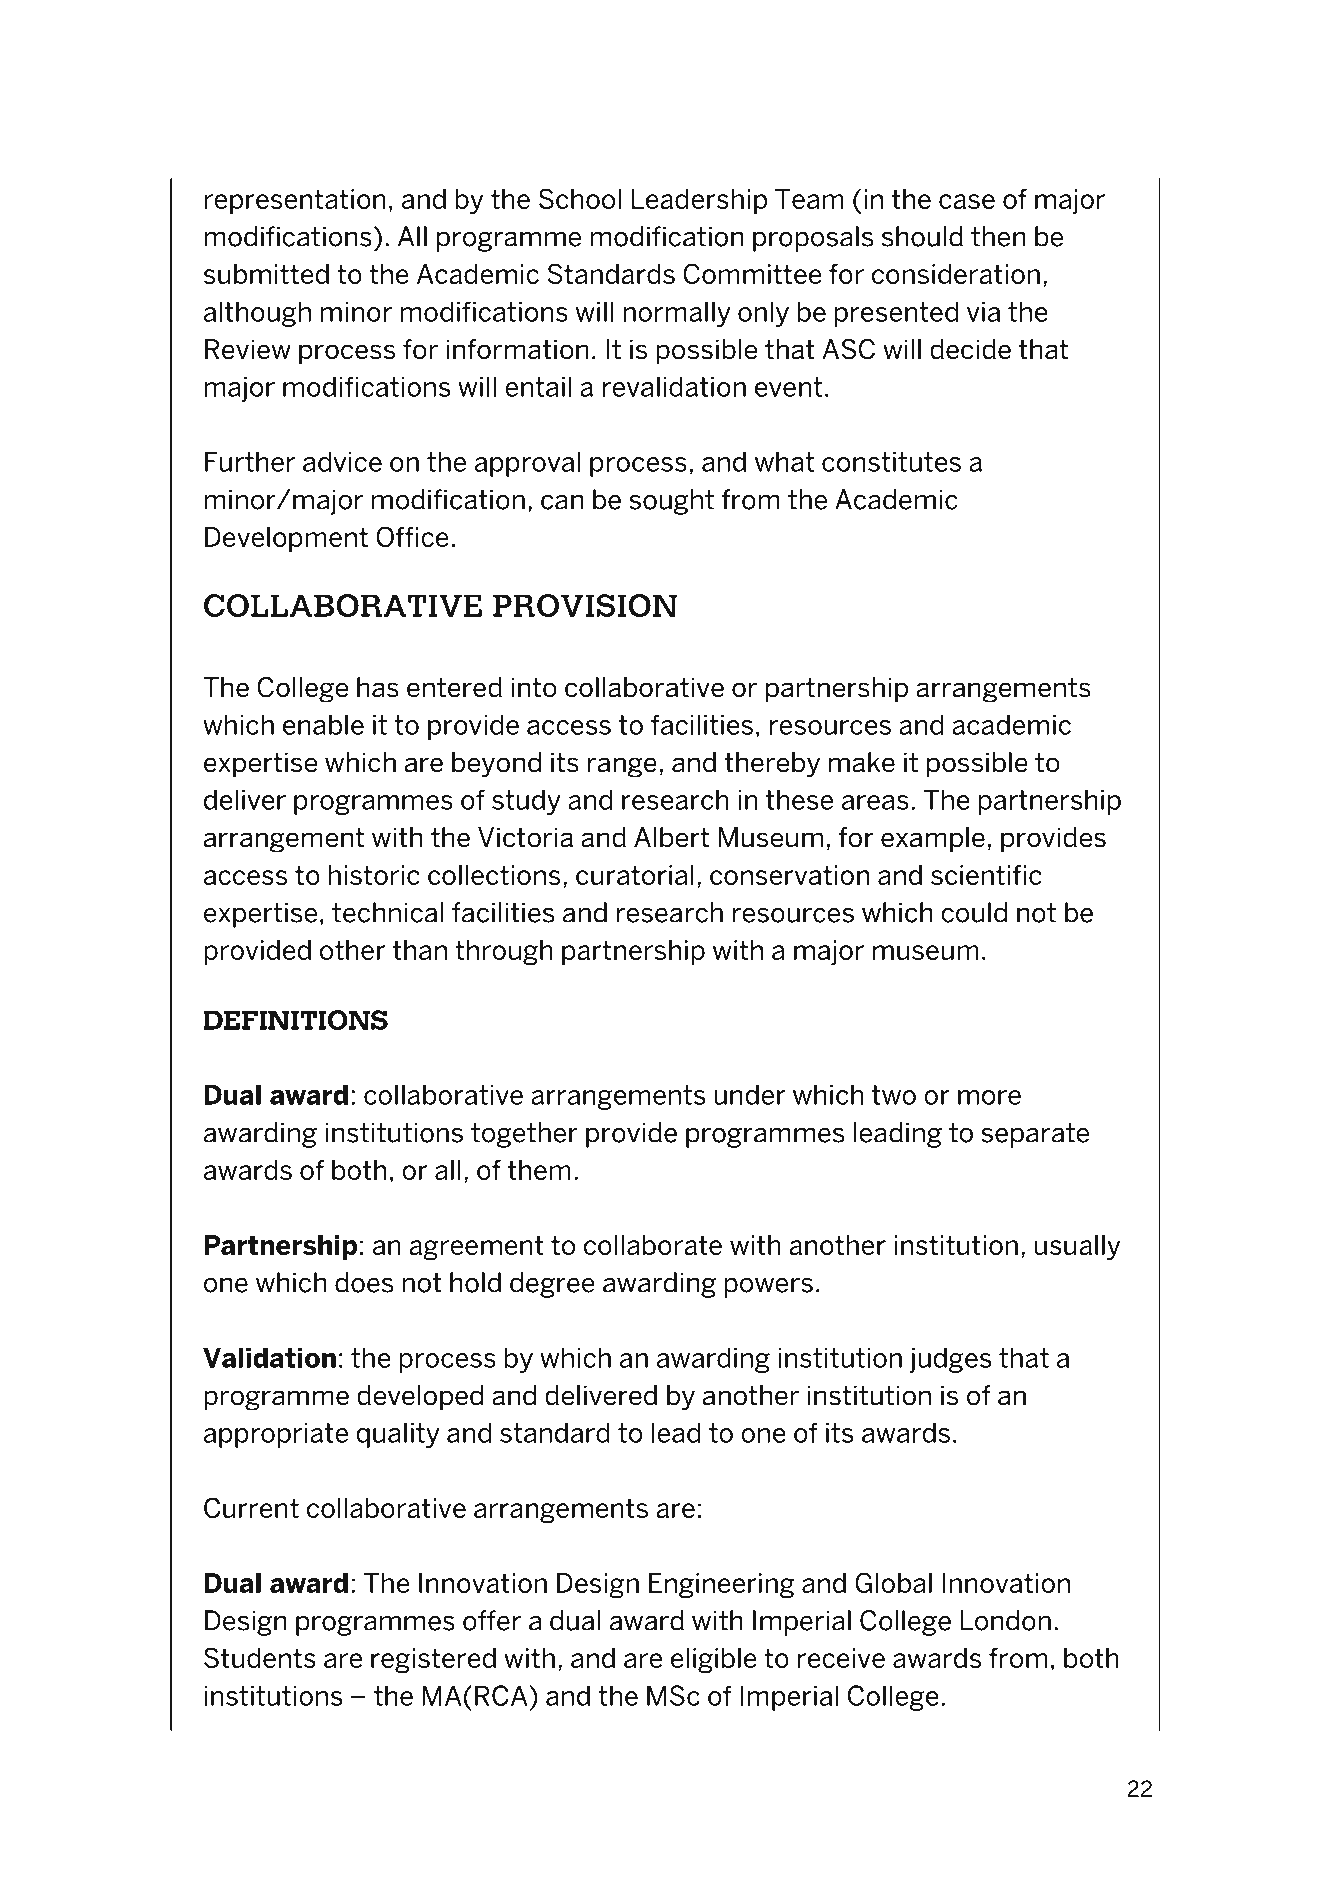  I want to click on could, so click(974, 912).
